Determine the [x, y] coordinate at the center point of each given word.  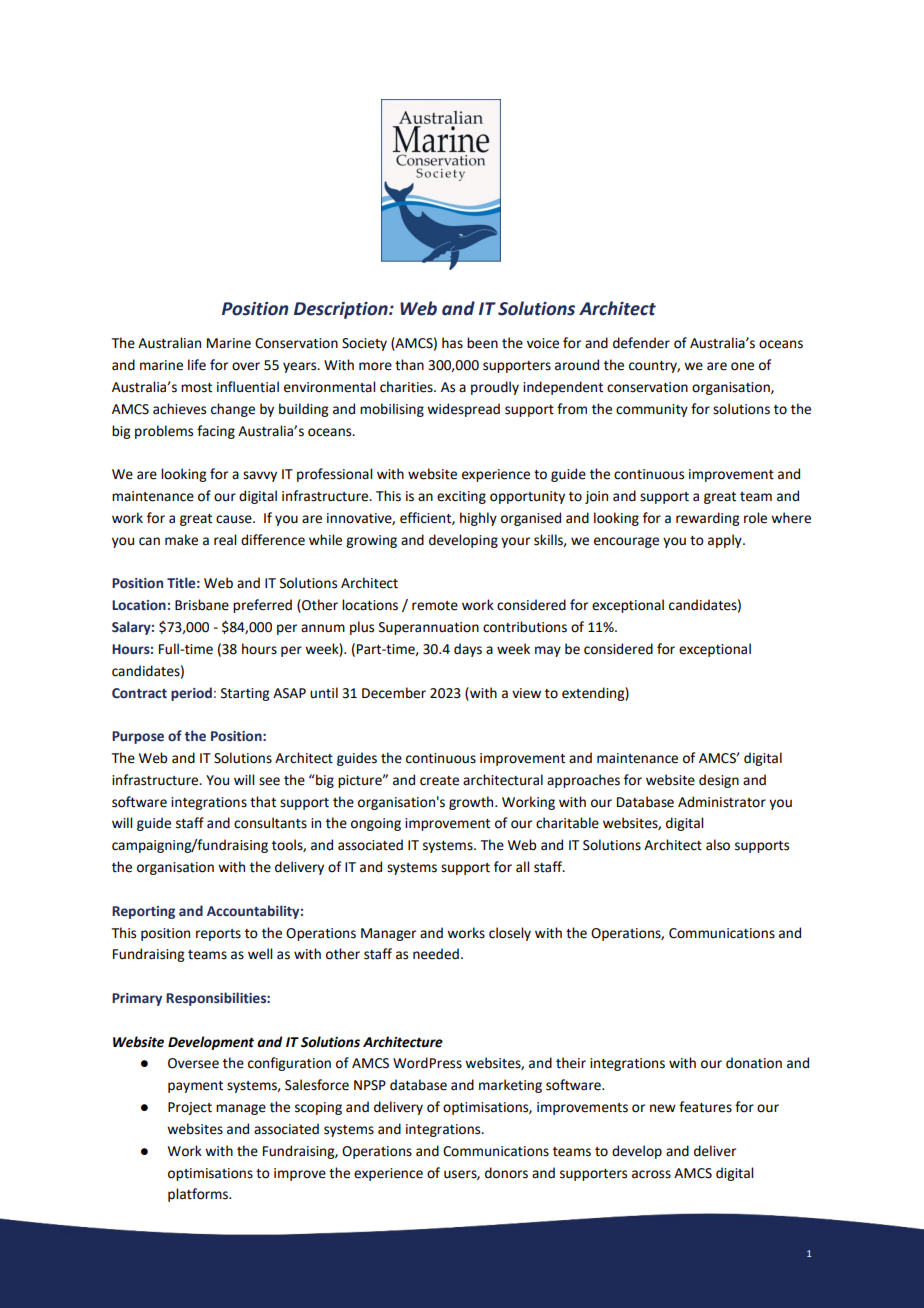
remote [435, 606]
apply [726, 541]
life [197, 365]
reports [218, 935]
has [452, 343]
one [742, 366]
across [651, 1174]
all [522, 867]
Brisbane [202, 605]
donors [506, 1173]
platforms [199, 1195]
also [718, 845]
